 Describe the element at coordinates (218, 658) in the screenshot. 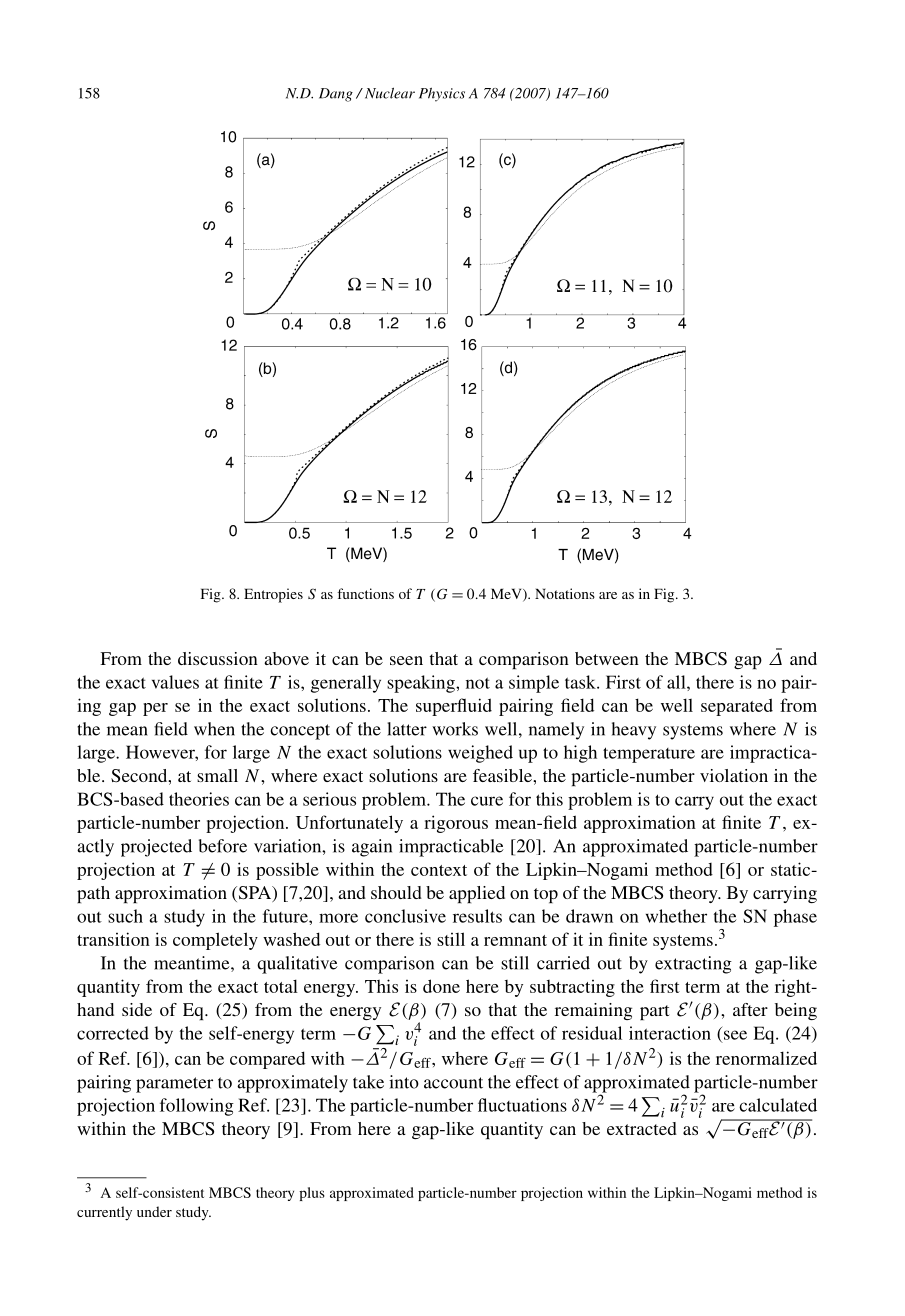

I see `discussion` at that location.
